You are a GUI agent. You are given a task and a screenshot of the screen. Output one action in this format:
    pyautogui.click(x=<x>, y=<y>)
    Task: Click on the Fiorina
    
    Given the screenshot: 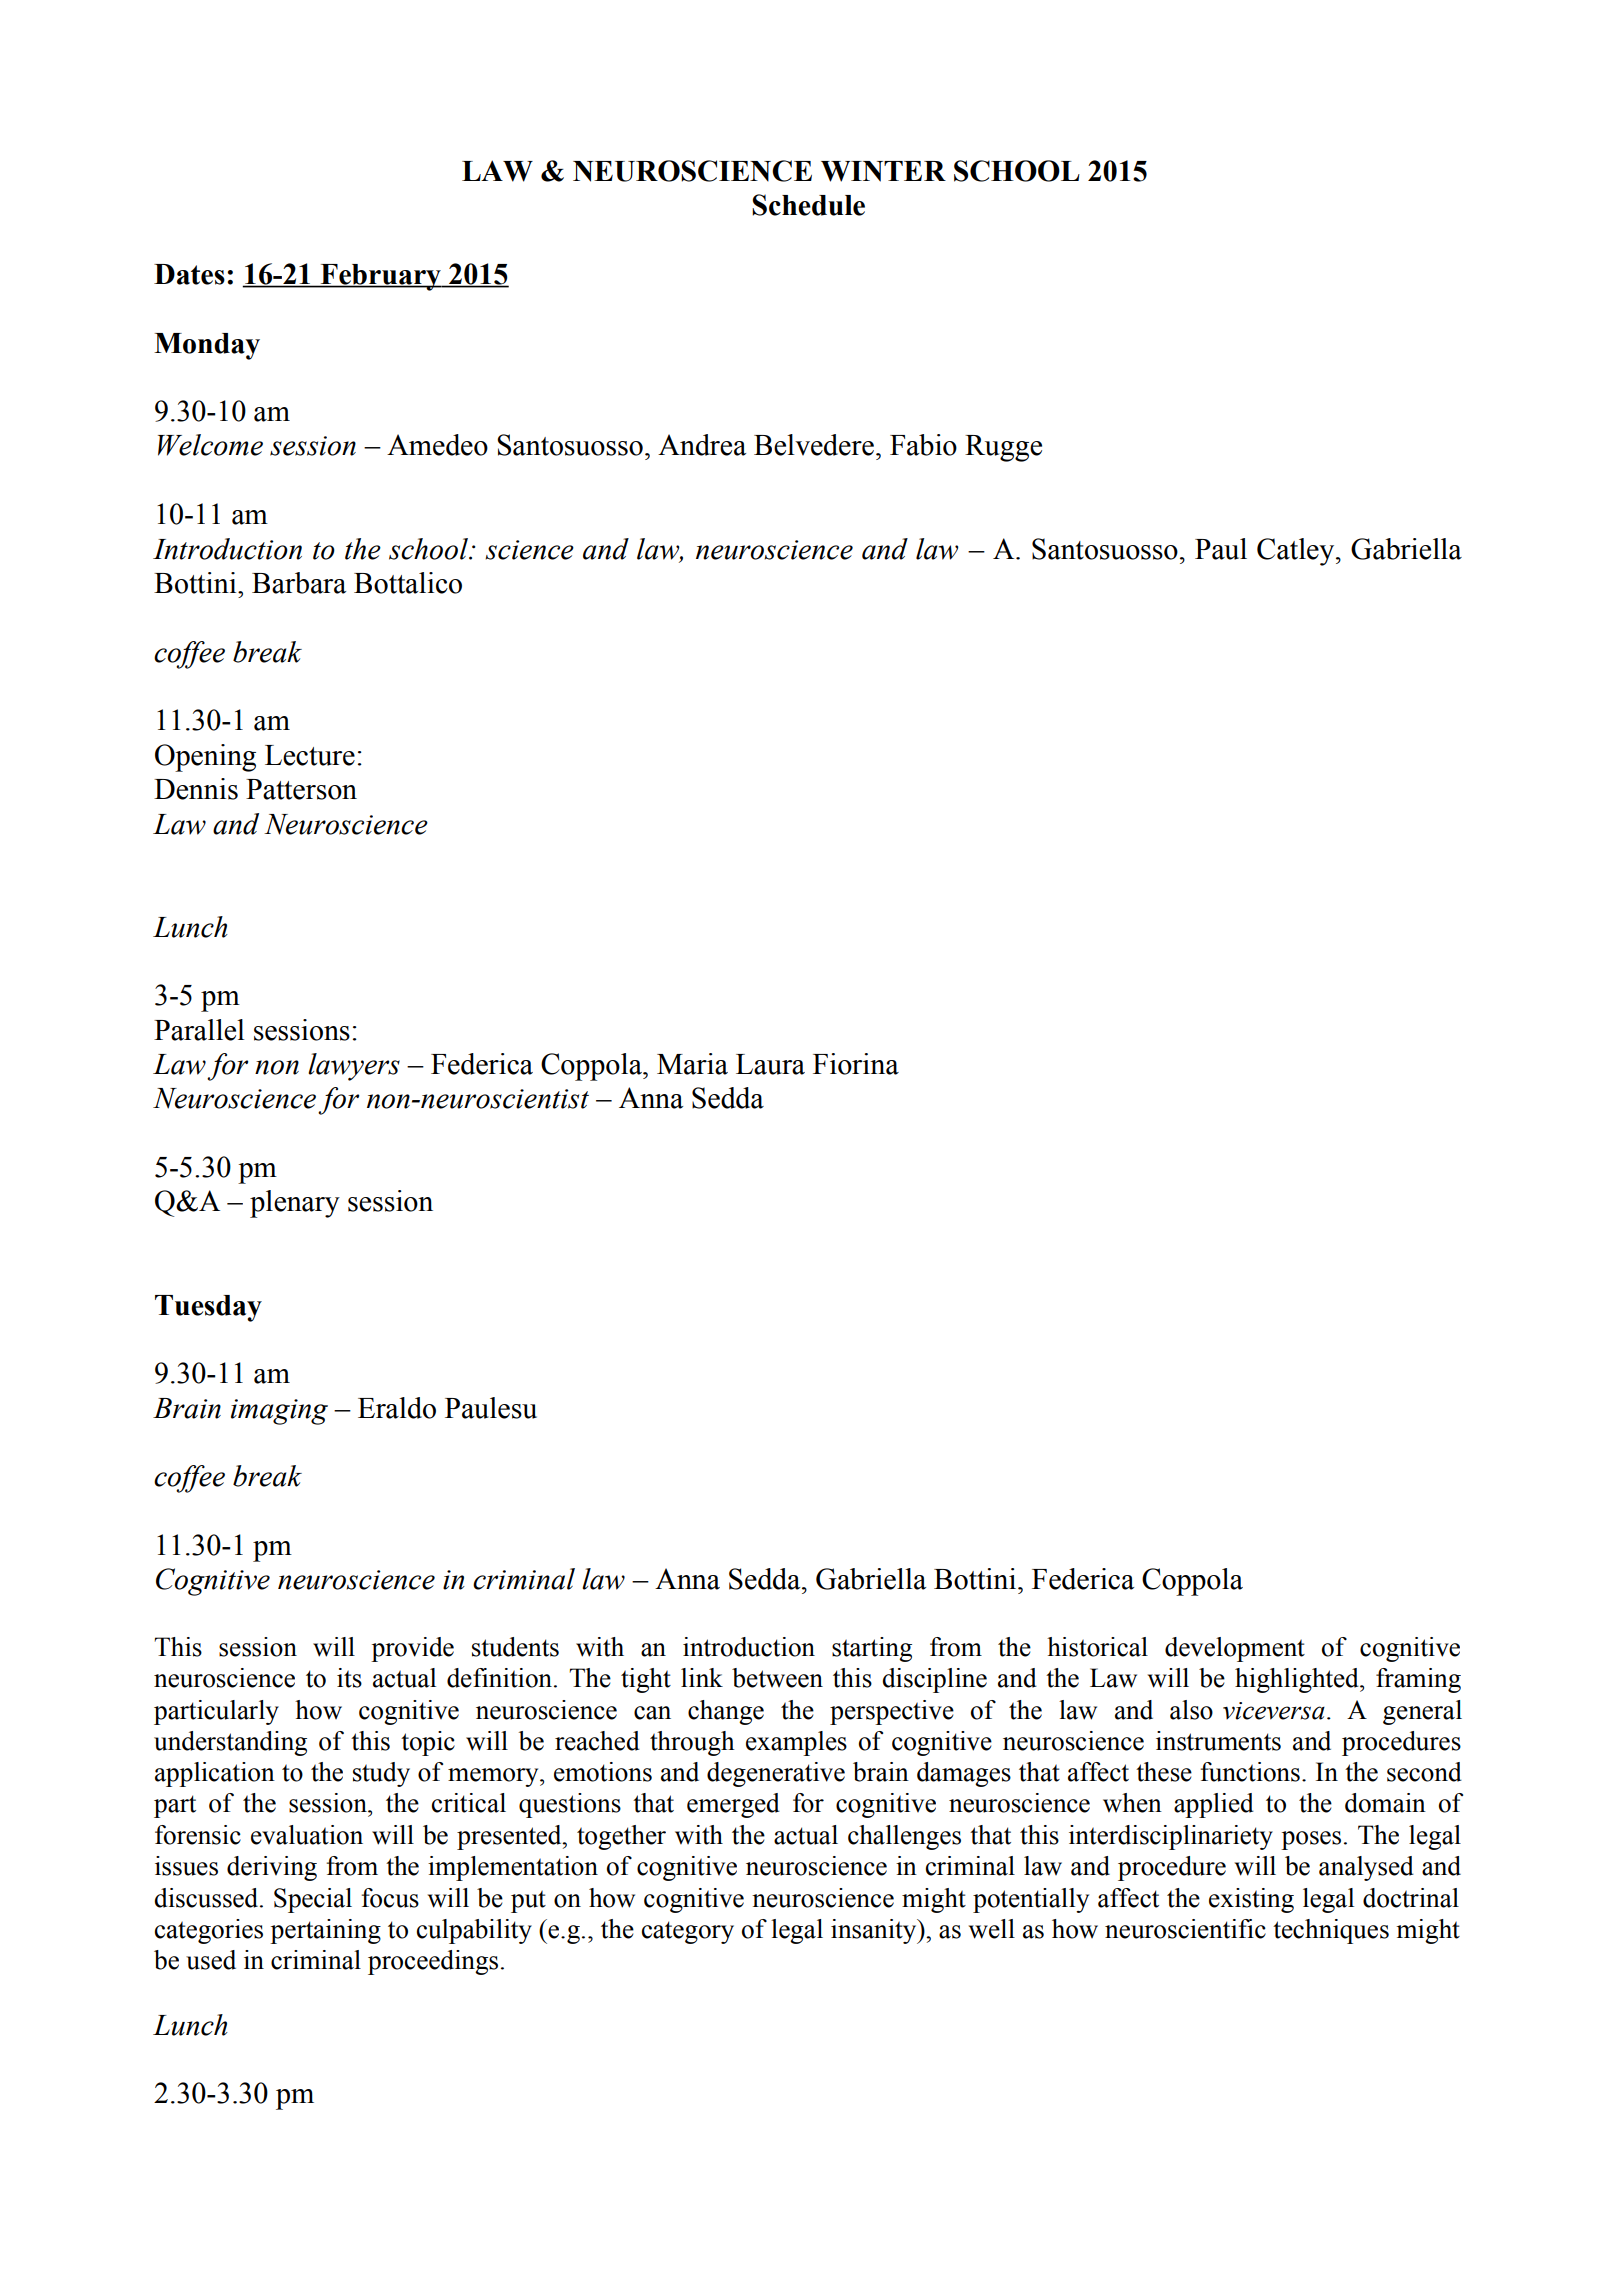 What is the action you would take?
    pyautogui.click(x=856, y=1064)
